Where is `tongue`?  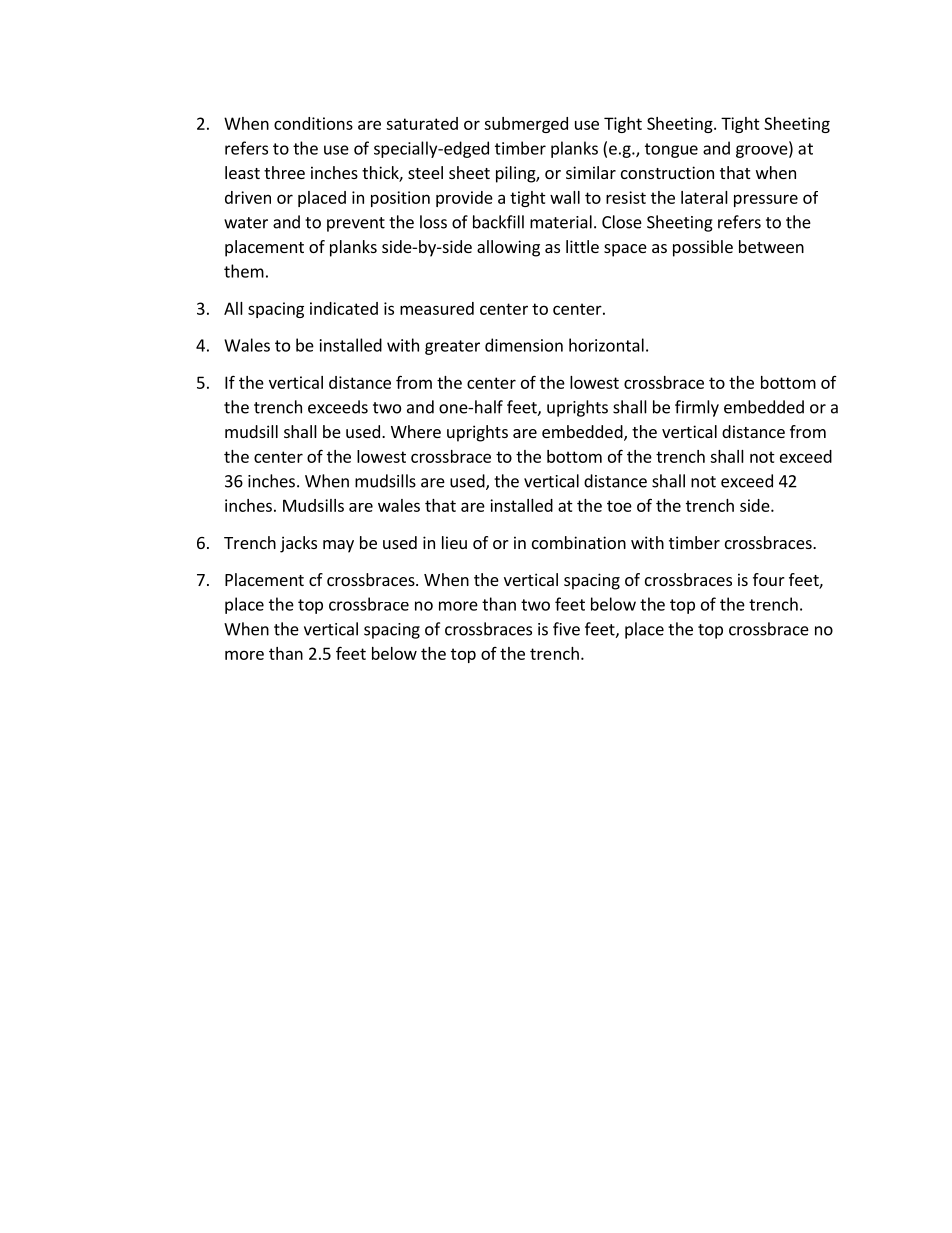 tongue is located at coordinates (671, 150).
